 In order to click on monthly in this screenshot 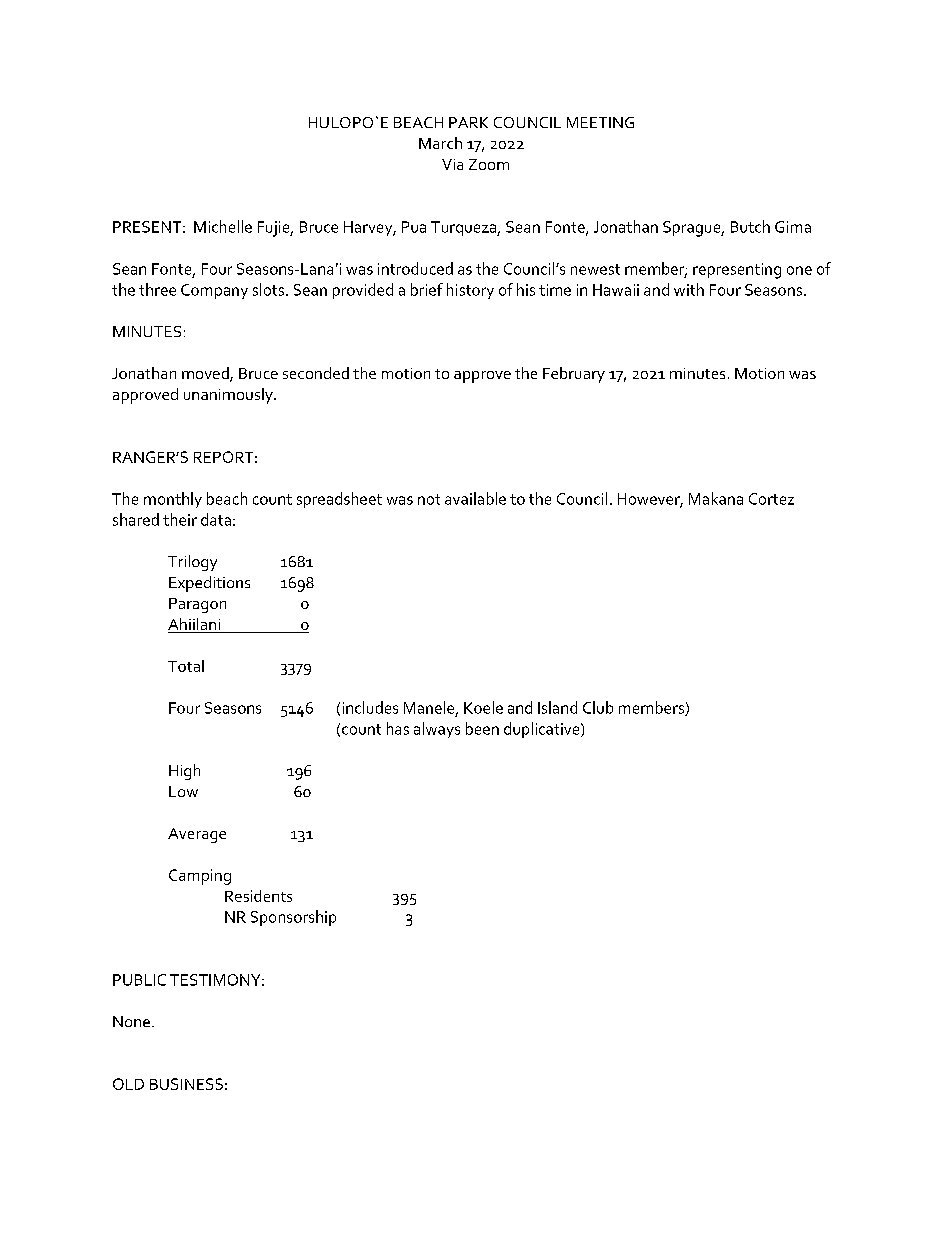, I will do `click(173, 500)`.
